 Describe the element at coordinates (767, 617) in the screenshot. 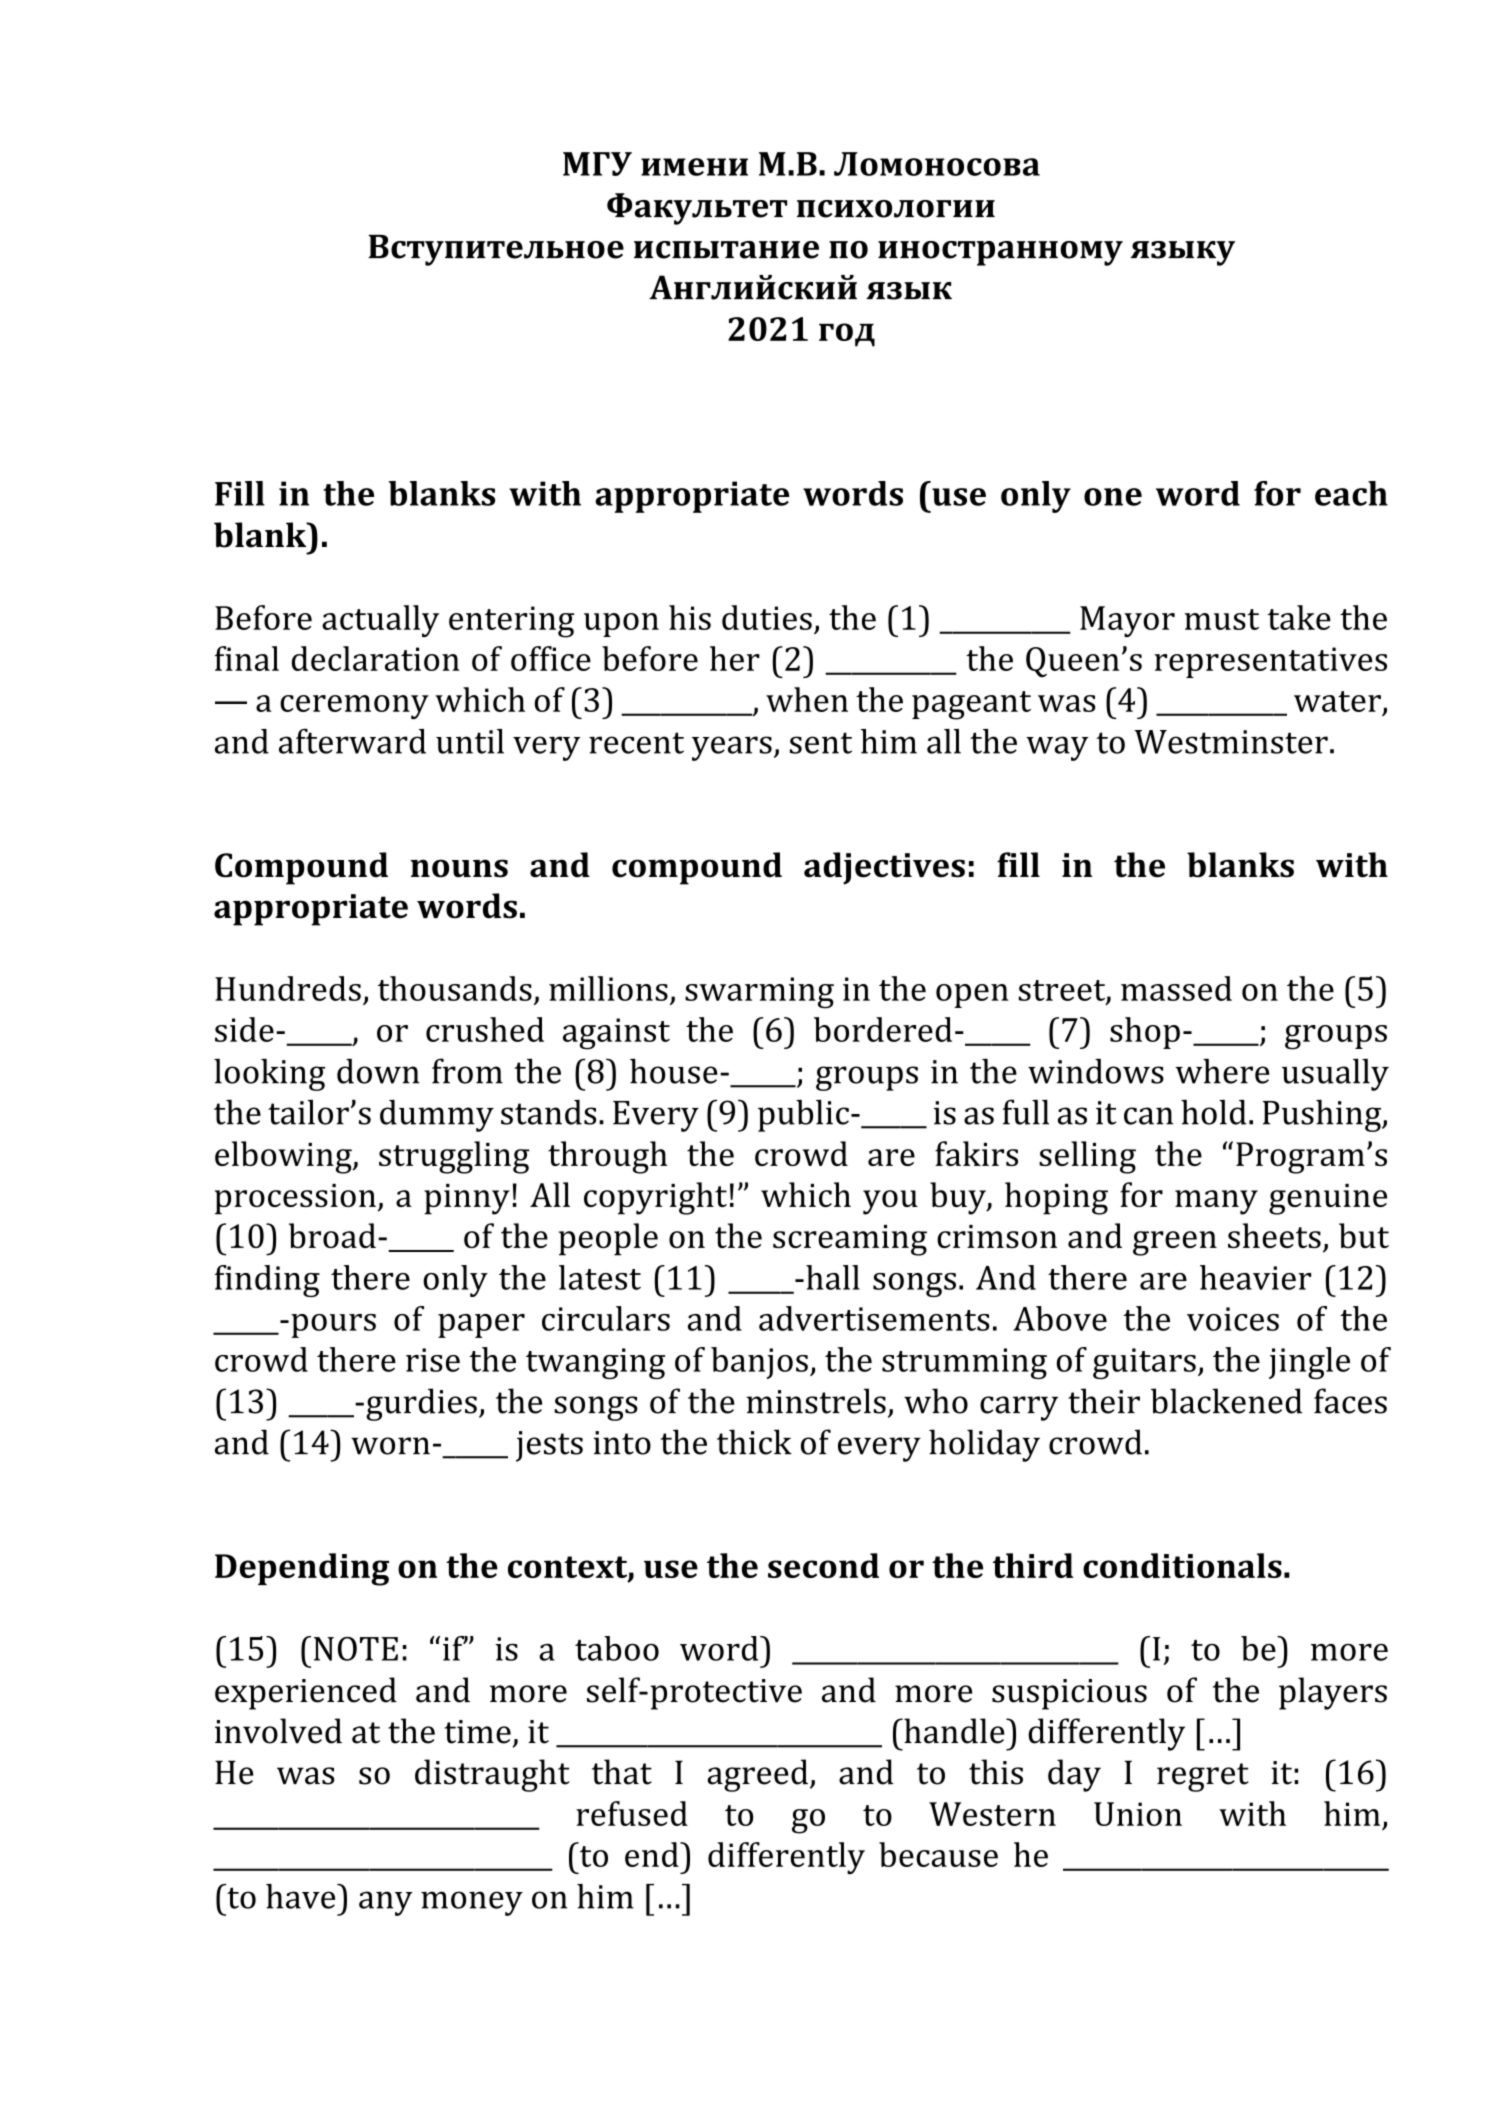

I see `duties` at that location.
